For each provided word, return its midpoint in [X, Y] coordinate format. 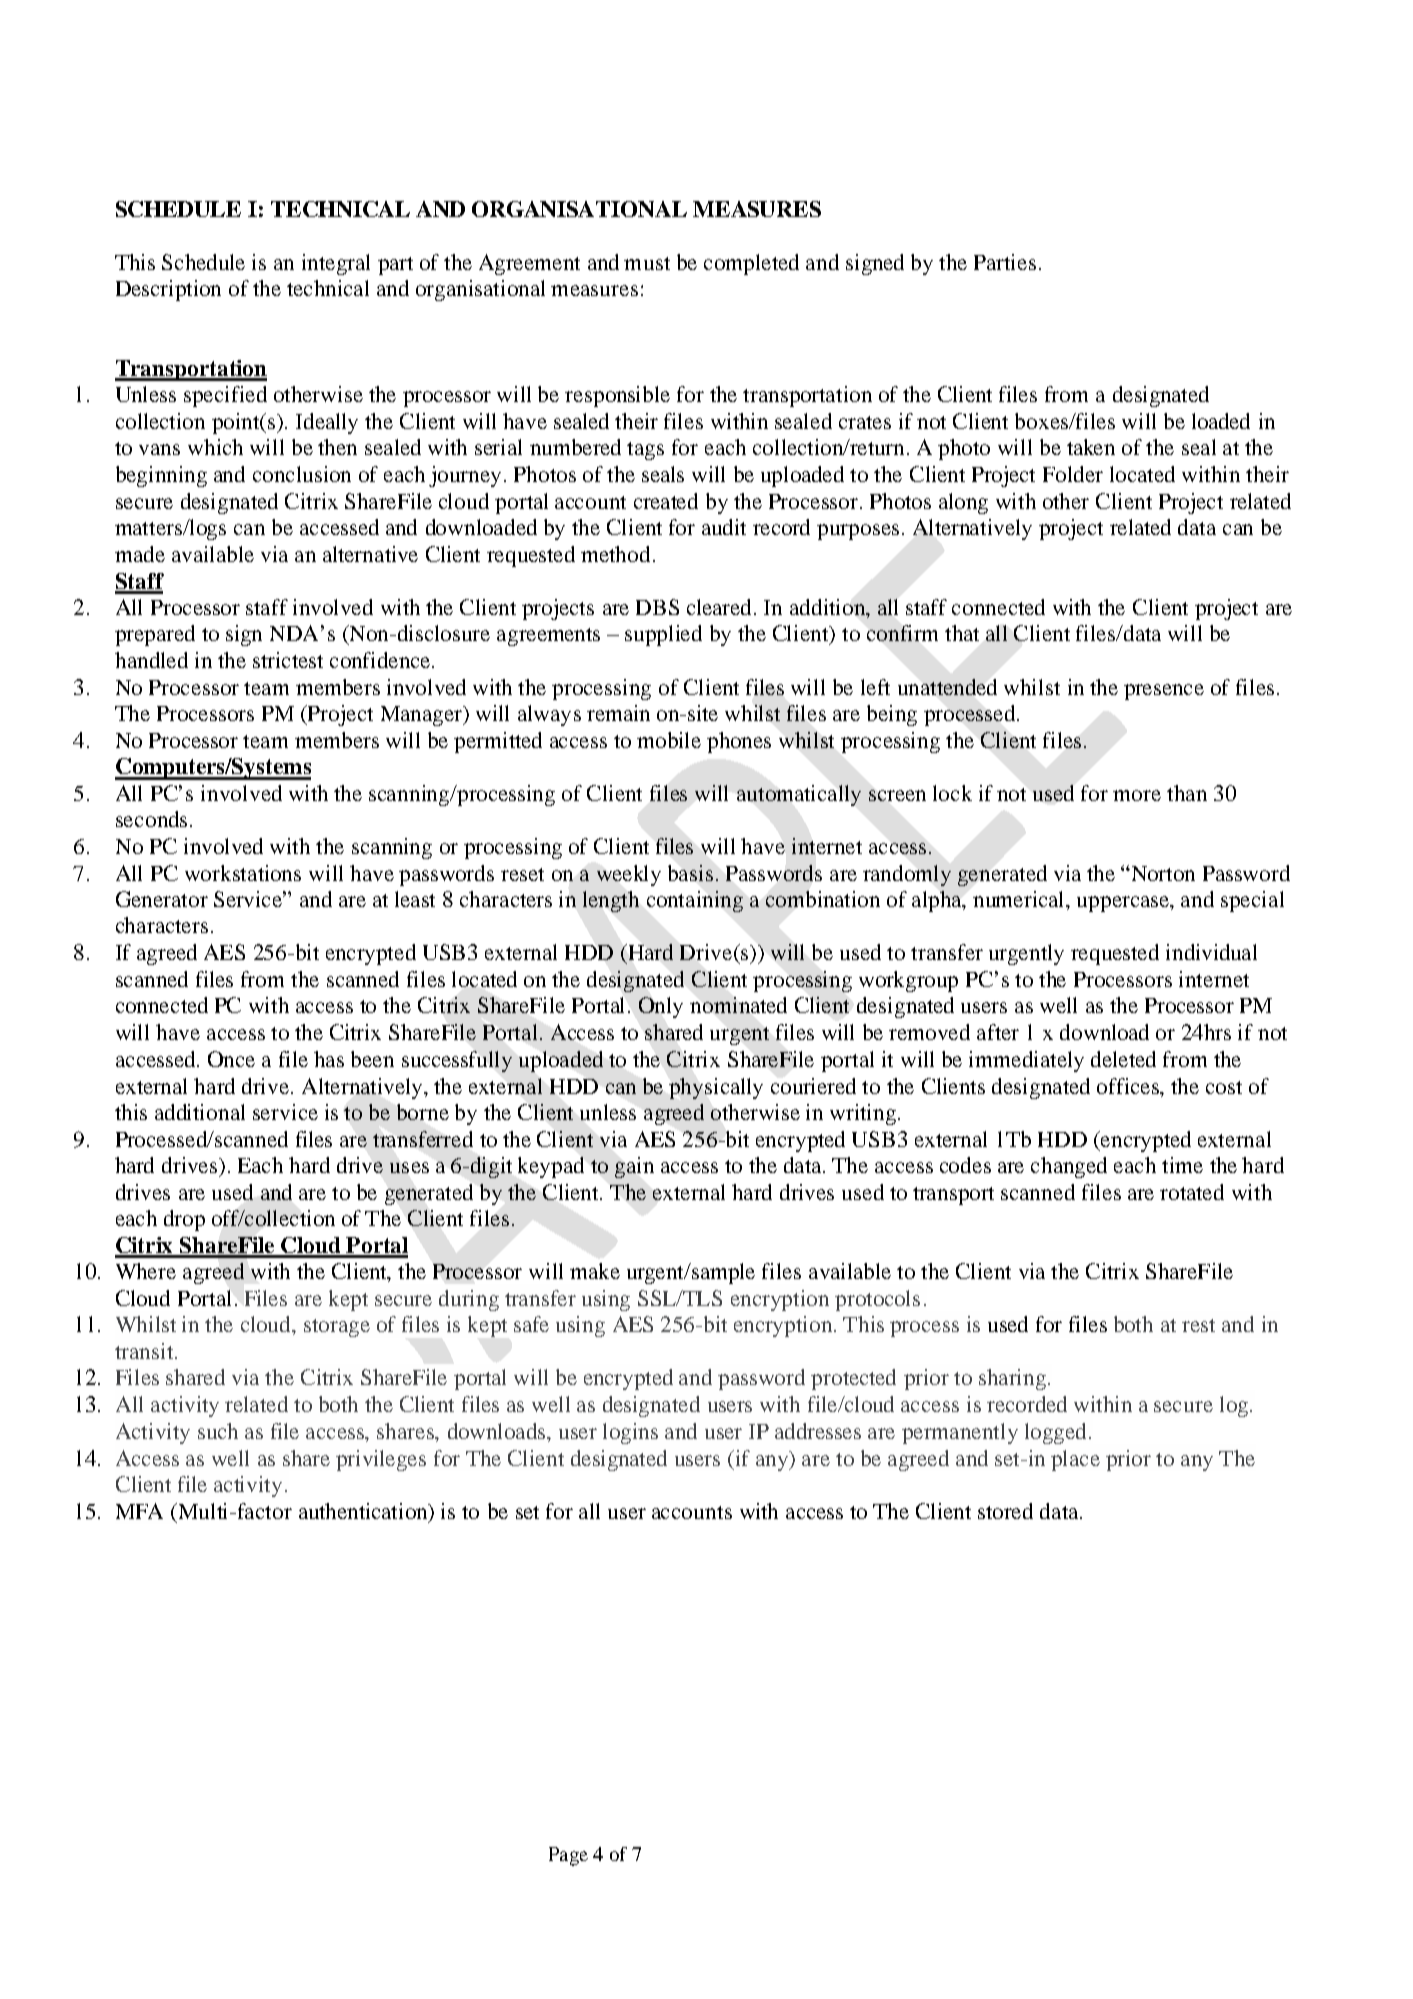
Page [568, 1856]
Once [231, 1059]
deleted [1123, 1059]
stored [1005, 1511]
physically [716, 1088]
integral [336, 264]
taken [1091, 447]
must [647, 263]
